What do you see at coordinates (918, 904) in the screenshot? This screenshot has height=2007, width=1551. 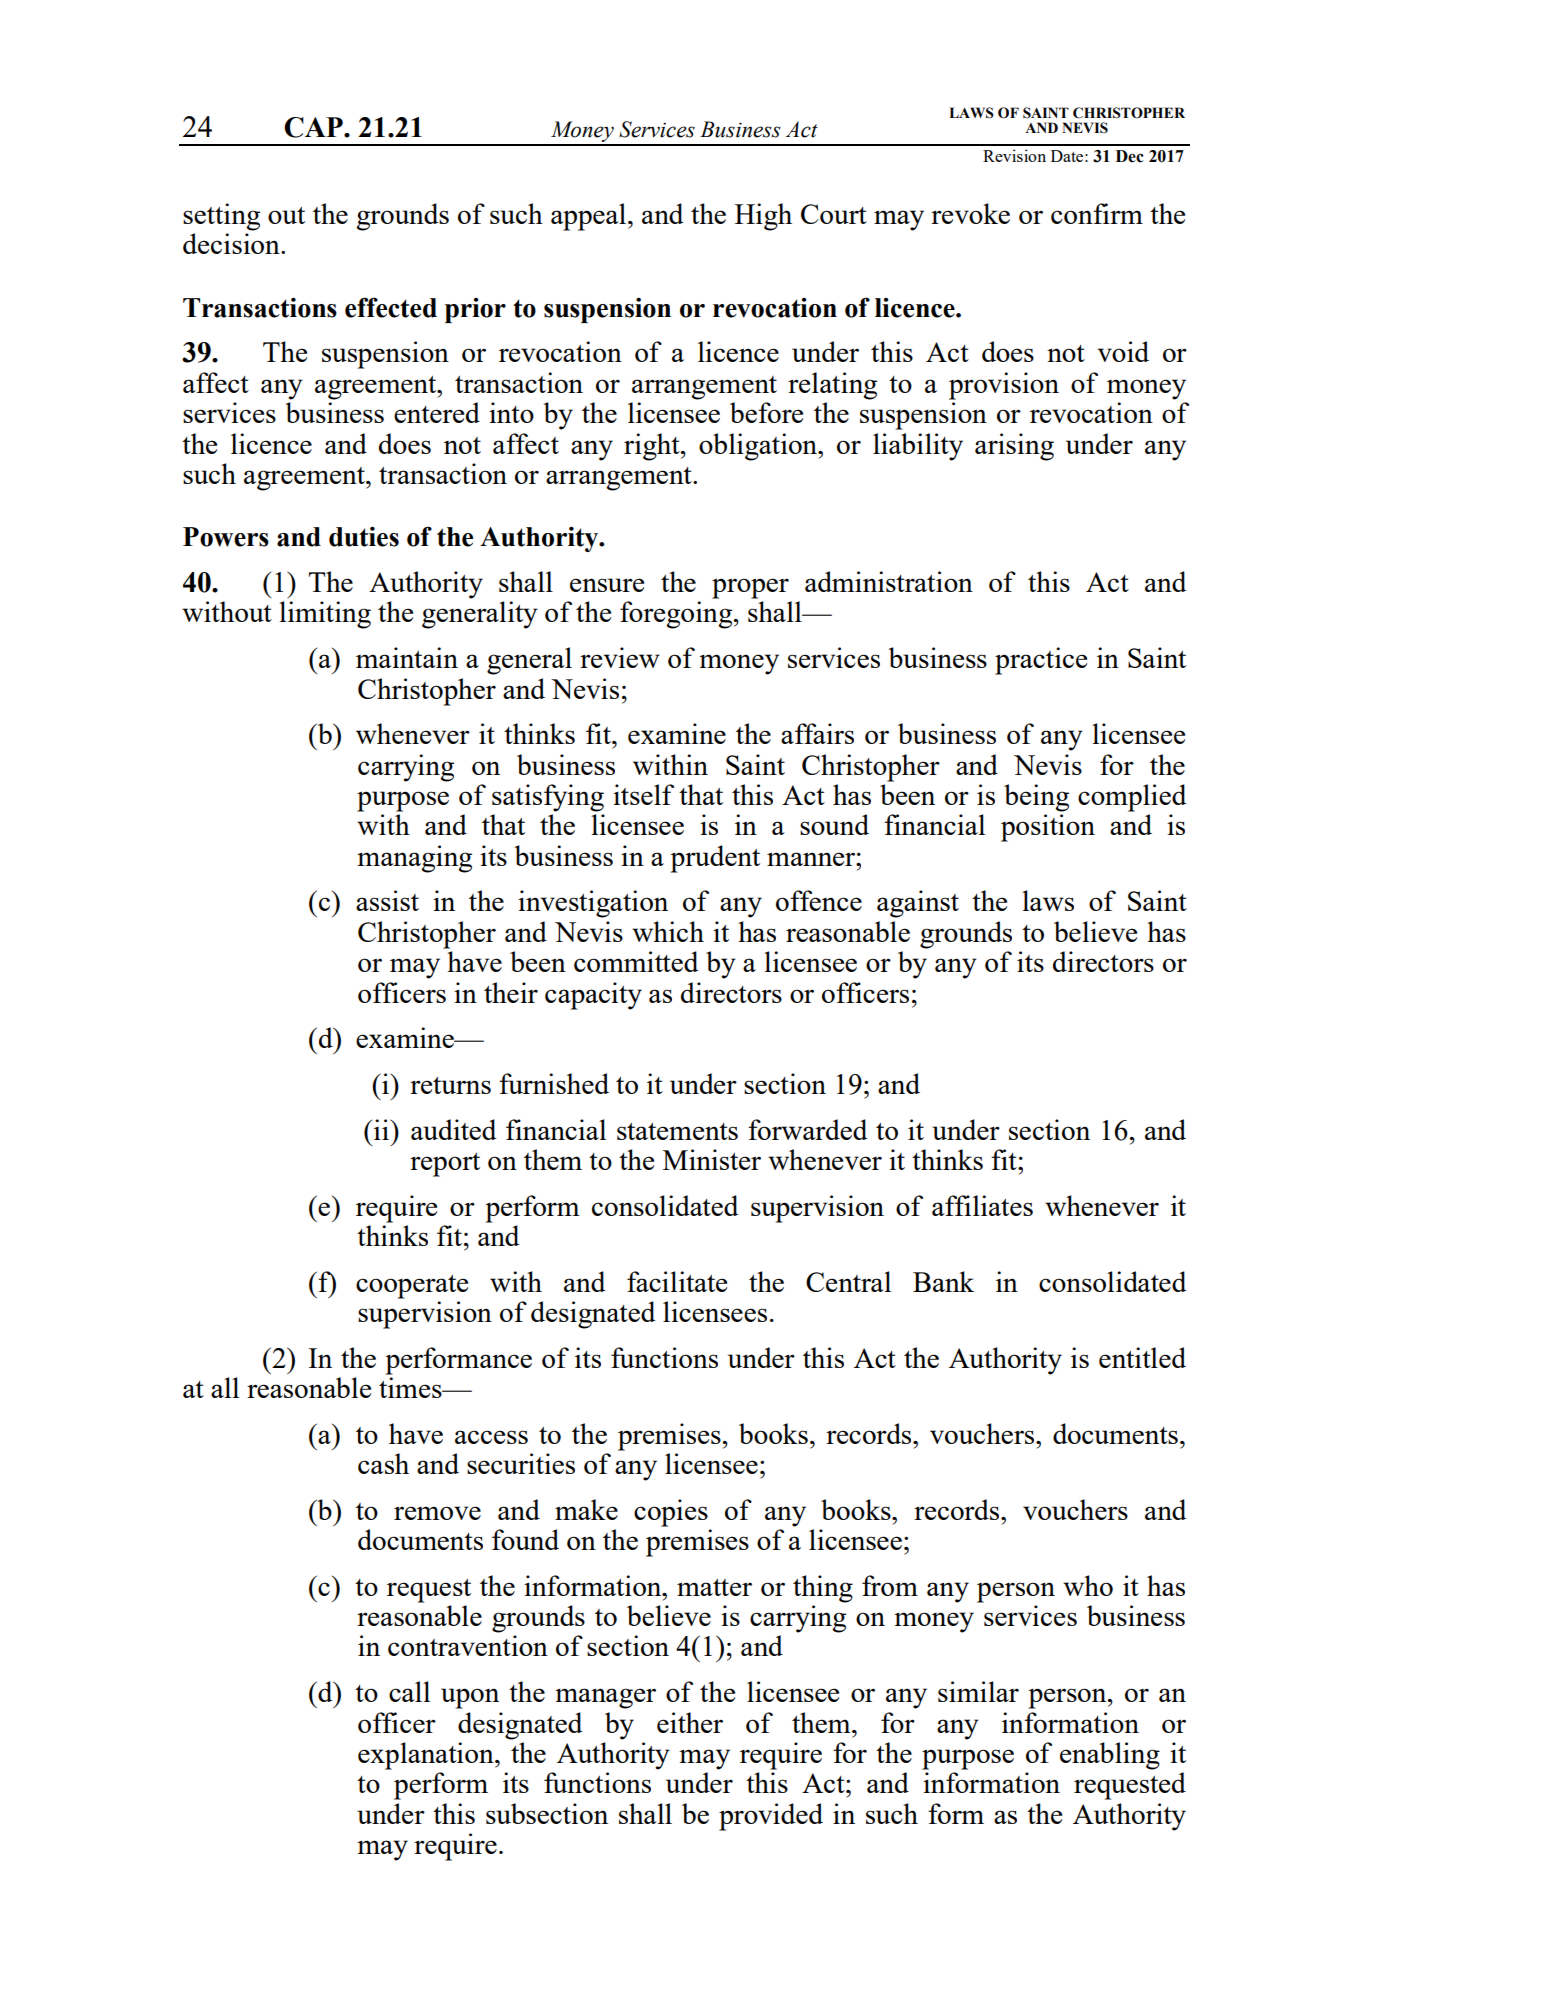 I see `against` at bounding box center [918, 904].
